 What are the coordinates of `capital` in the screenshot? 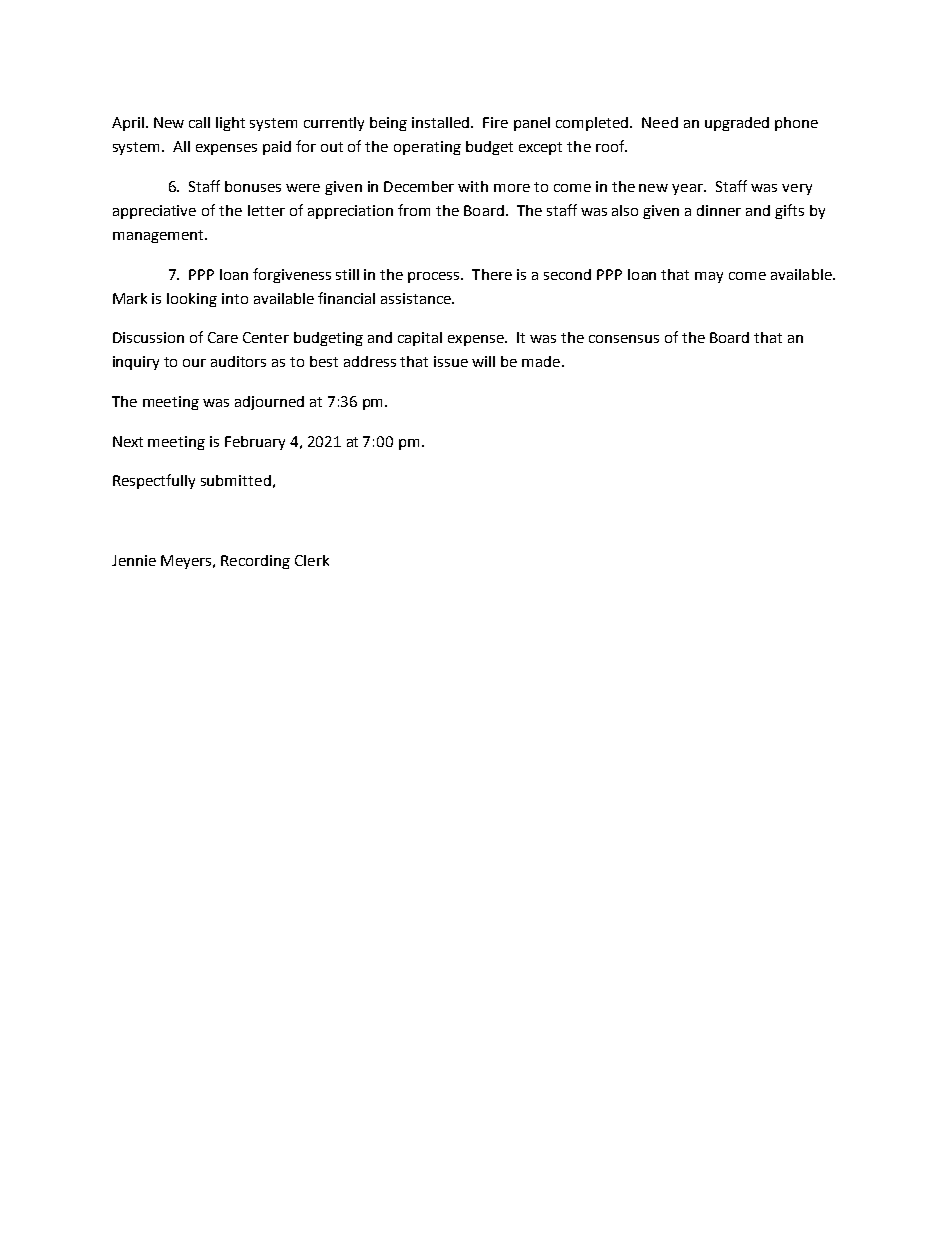 It's located at (420, 339).
